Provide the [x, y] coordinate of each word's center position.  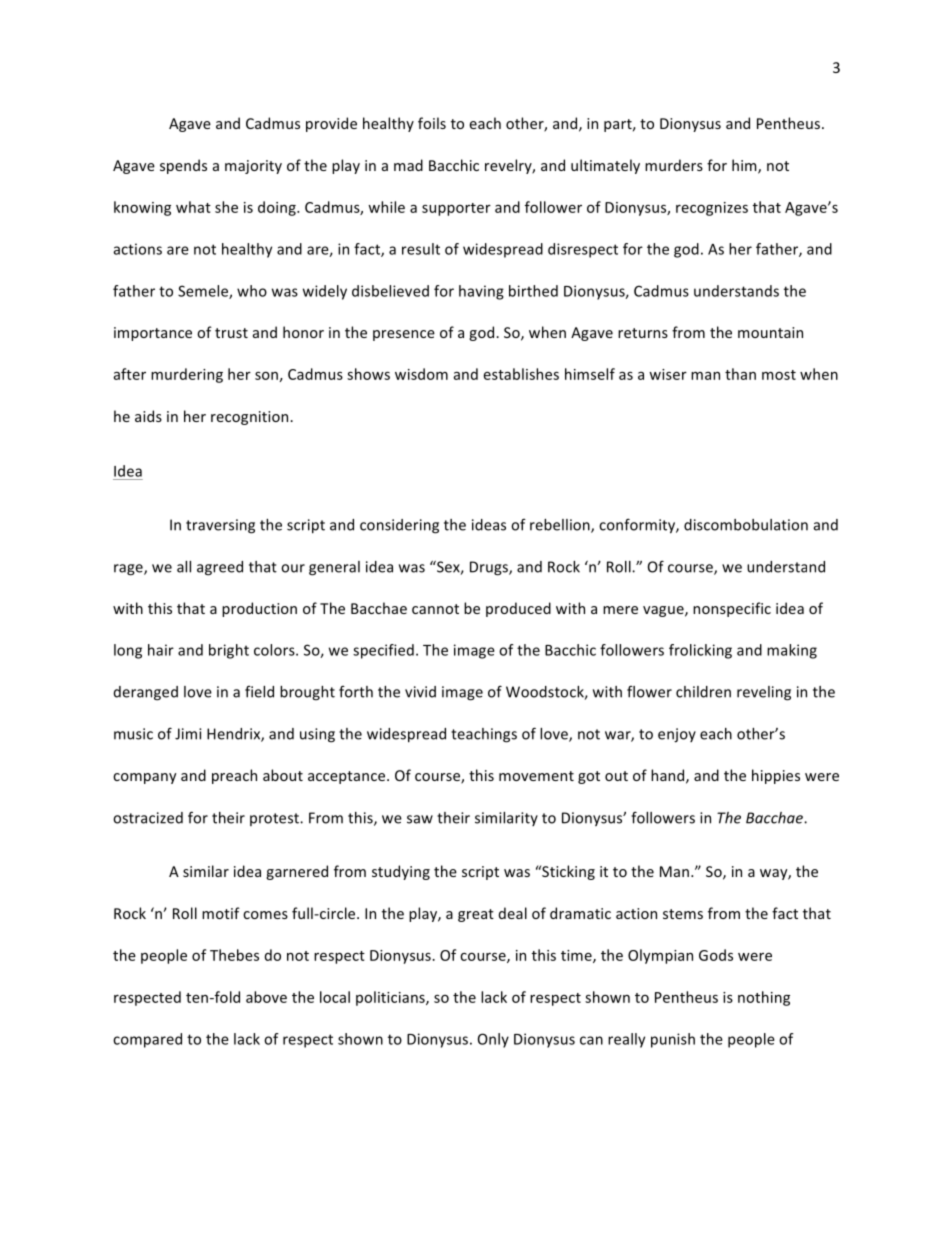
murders [674, 165]
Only [493, 1040]
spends [183, 166]
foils [432, 123]
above [266, 997]
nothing [764, 998]
